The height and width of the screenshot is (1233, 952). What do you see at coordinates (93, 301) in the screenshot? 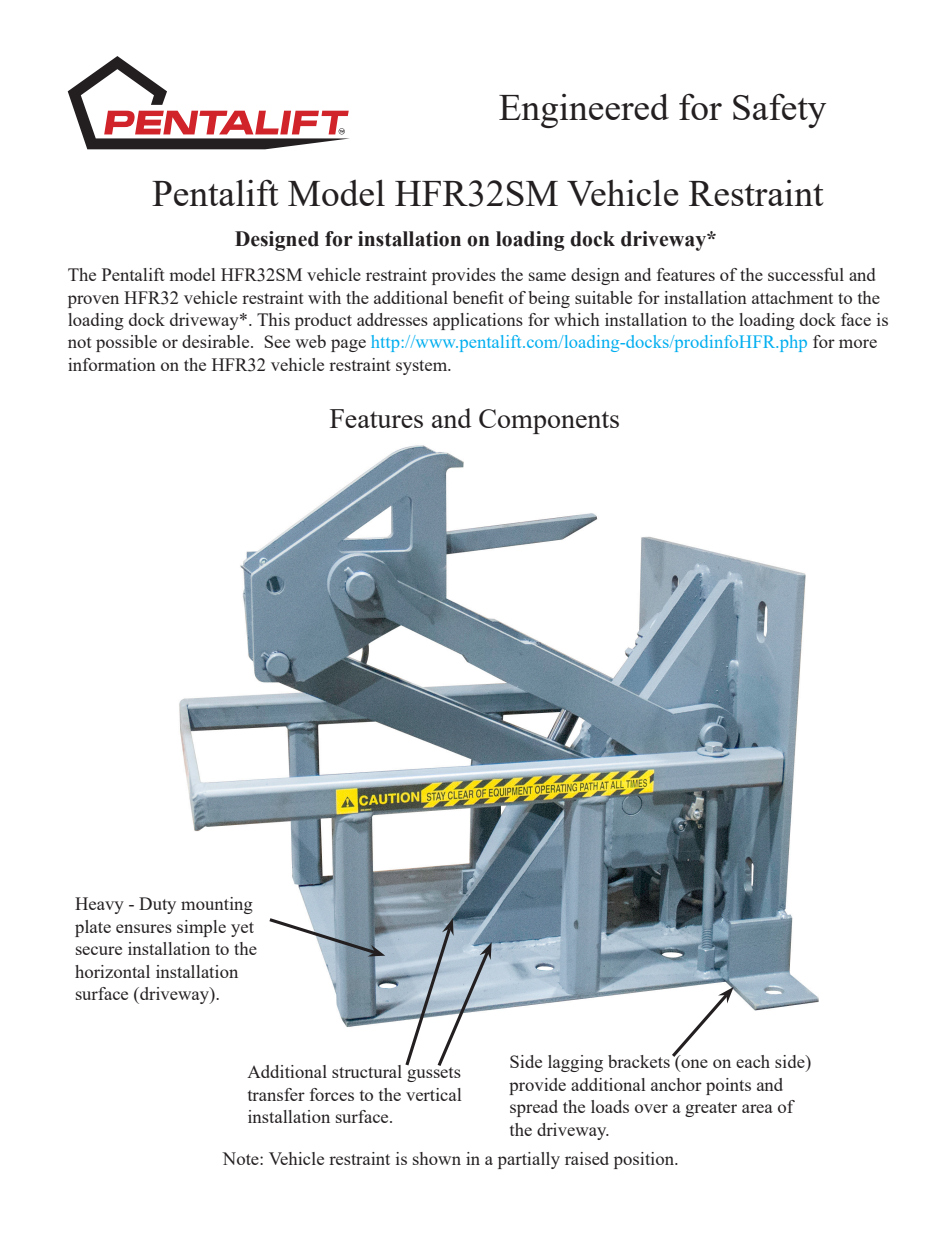
I see `proven` at bounding box center [93, 301].
